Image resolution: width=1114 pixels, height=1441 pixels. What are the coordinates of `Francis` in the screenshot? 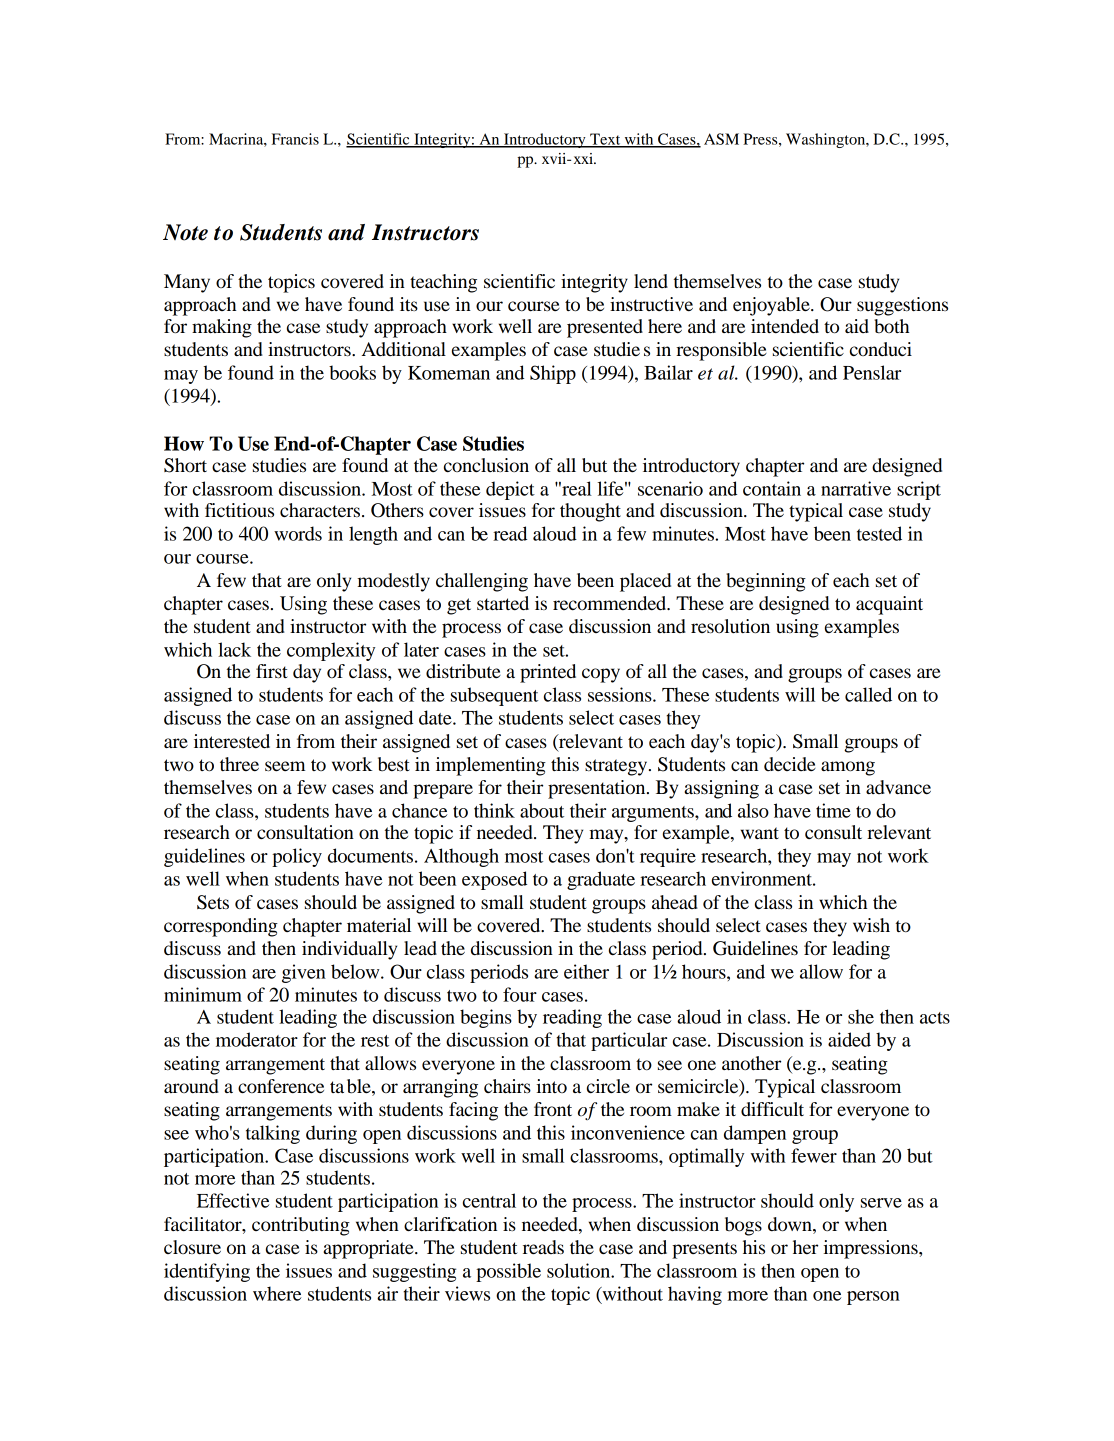 It's located at (295, 139).
